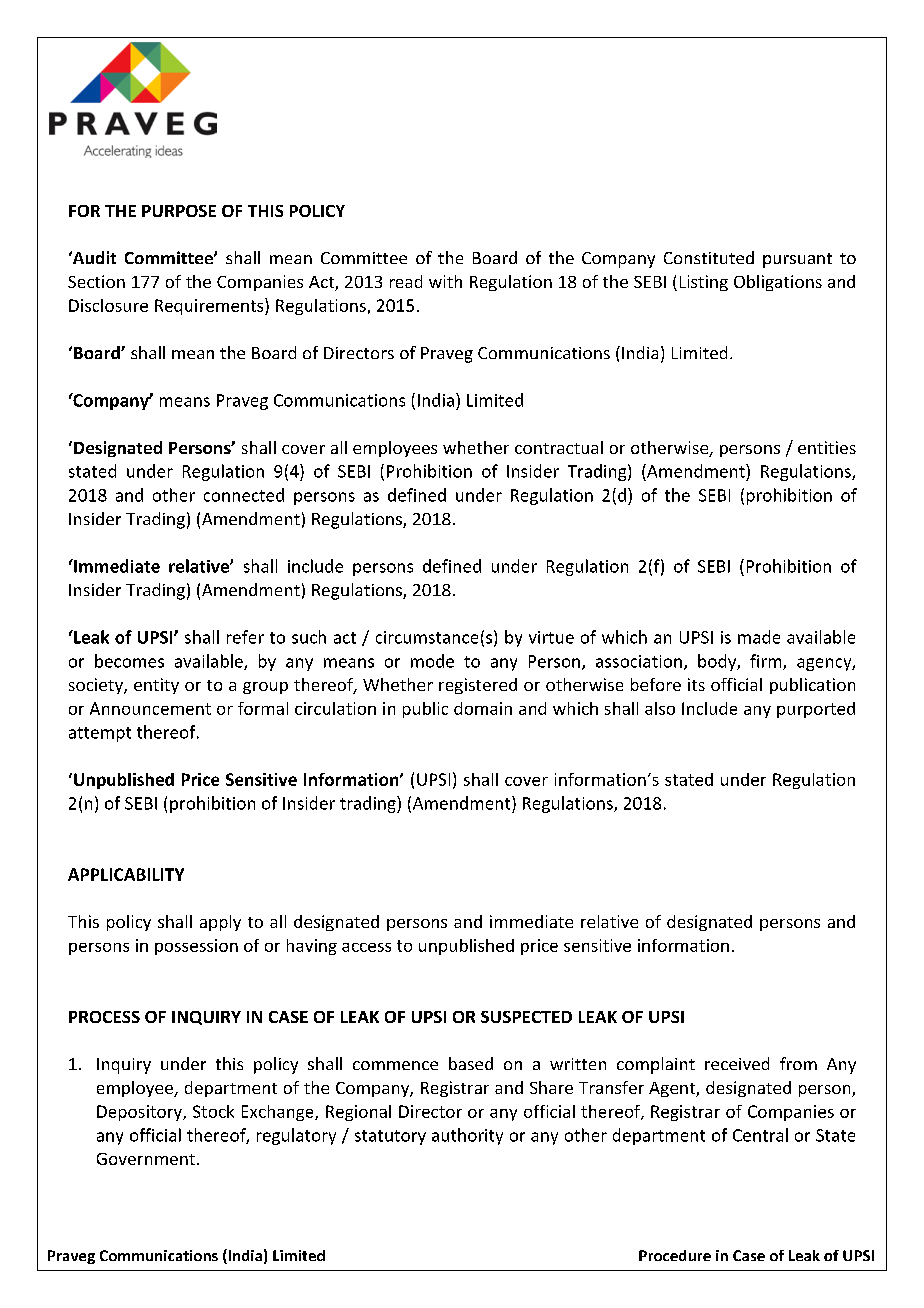 Image resolution: width=924 pixels, height=1308 pixels. Describe the element at coordinates (467, 1136) in the screenshot. I see `authority` at that location.
